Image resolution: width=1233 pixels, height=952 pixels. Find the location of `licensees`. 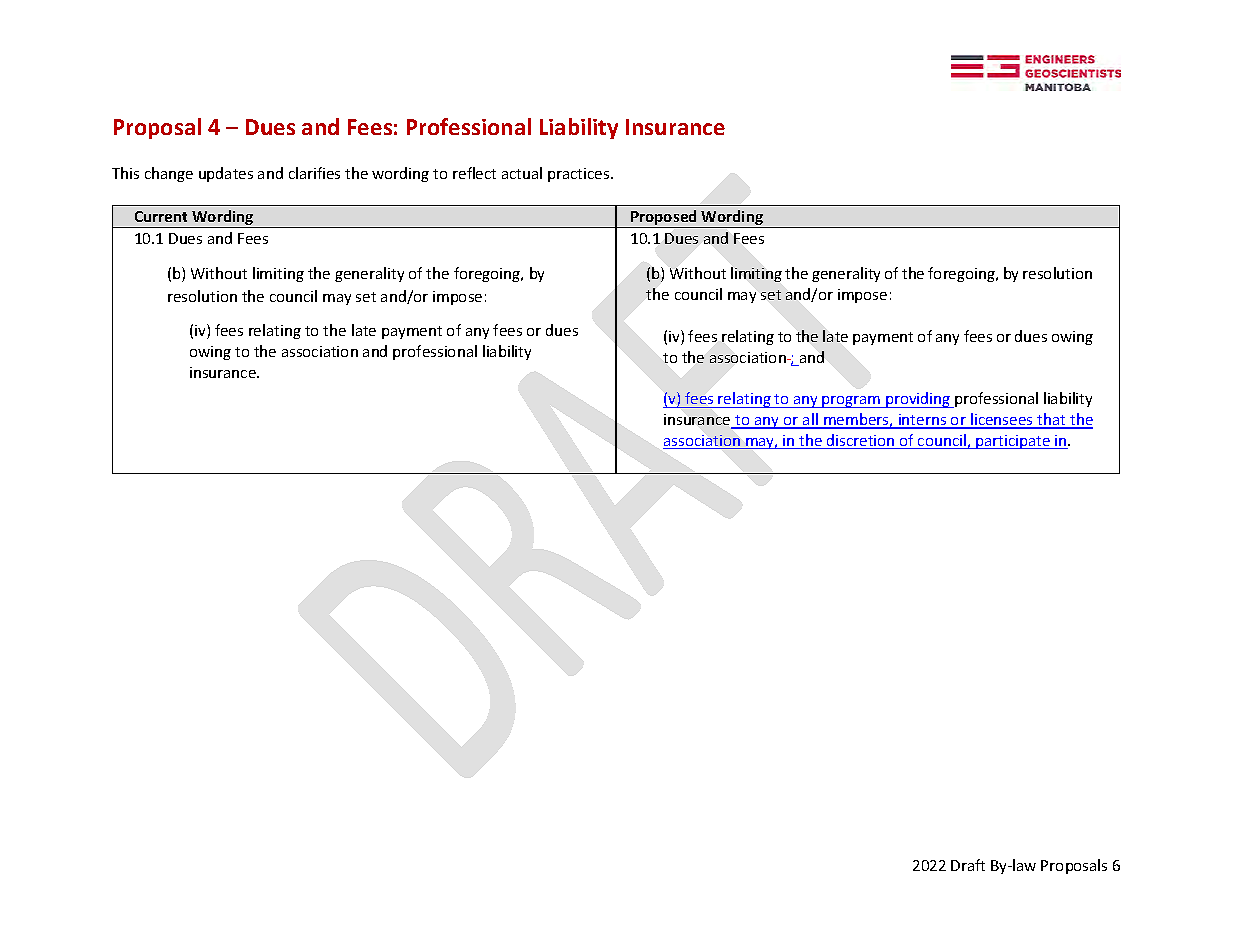

licensees is located at coordinates (1002, 420).
